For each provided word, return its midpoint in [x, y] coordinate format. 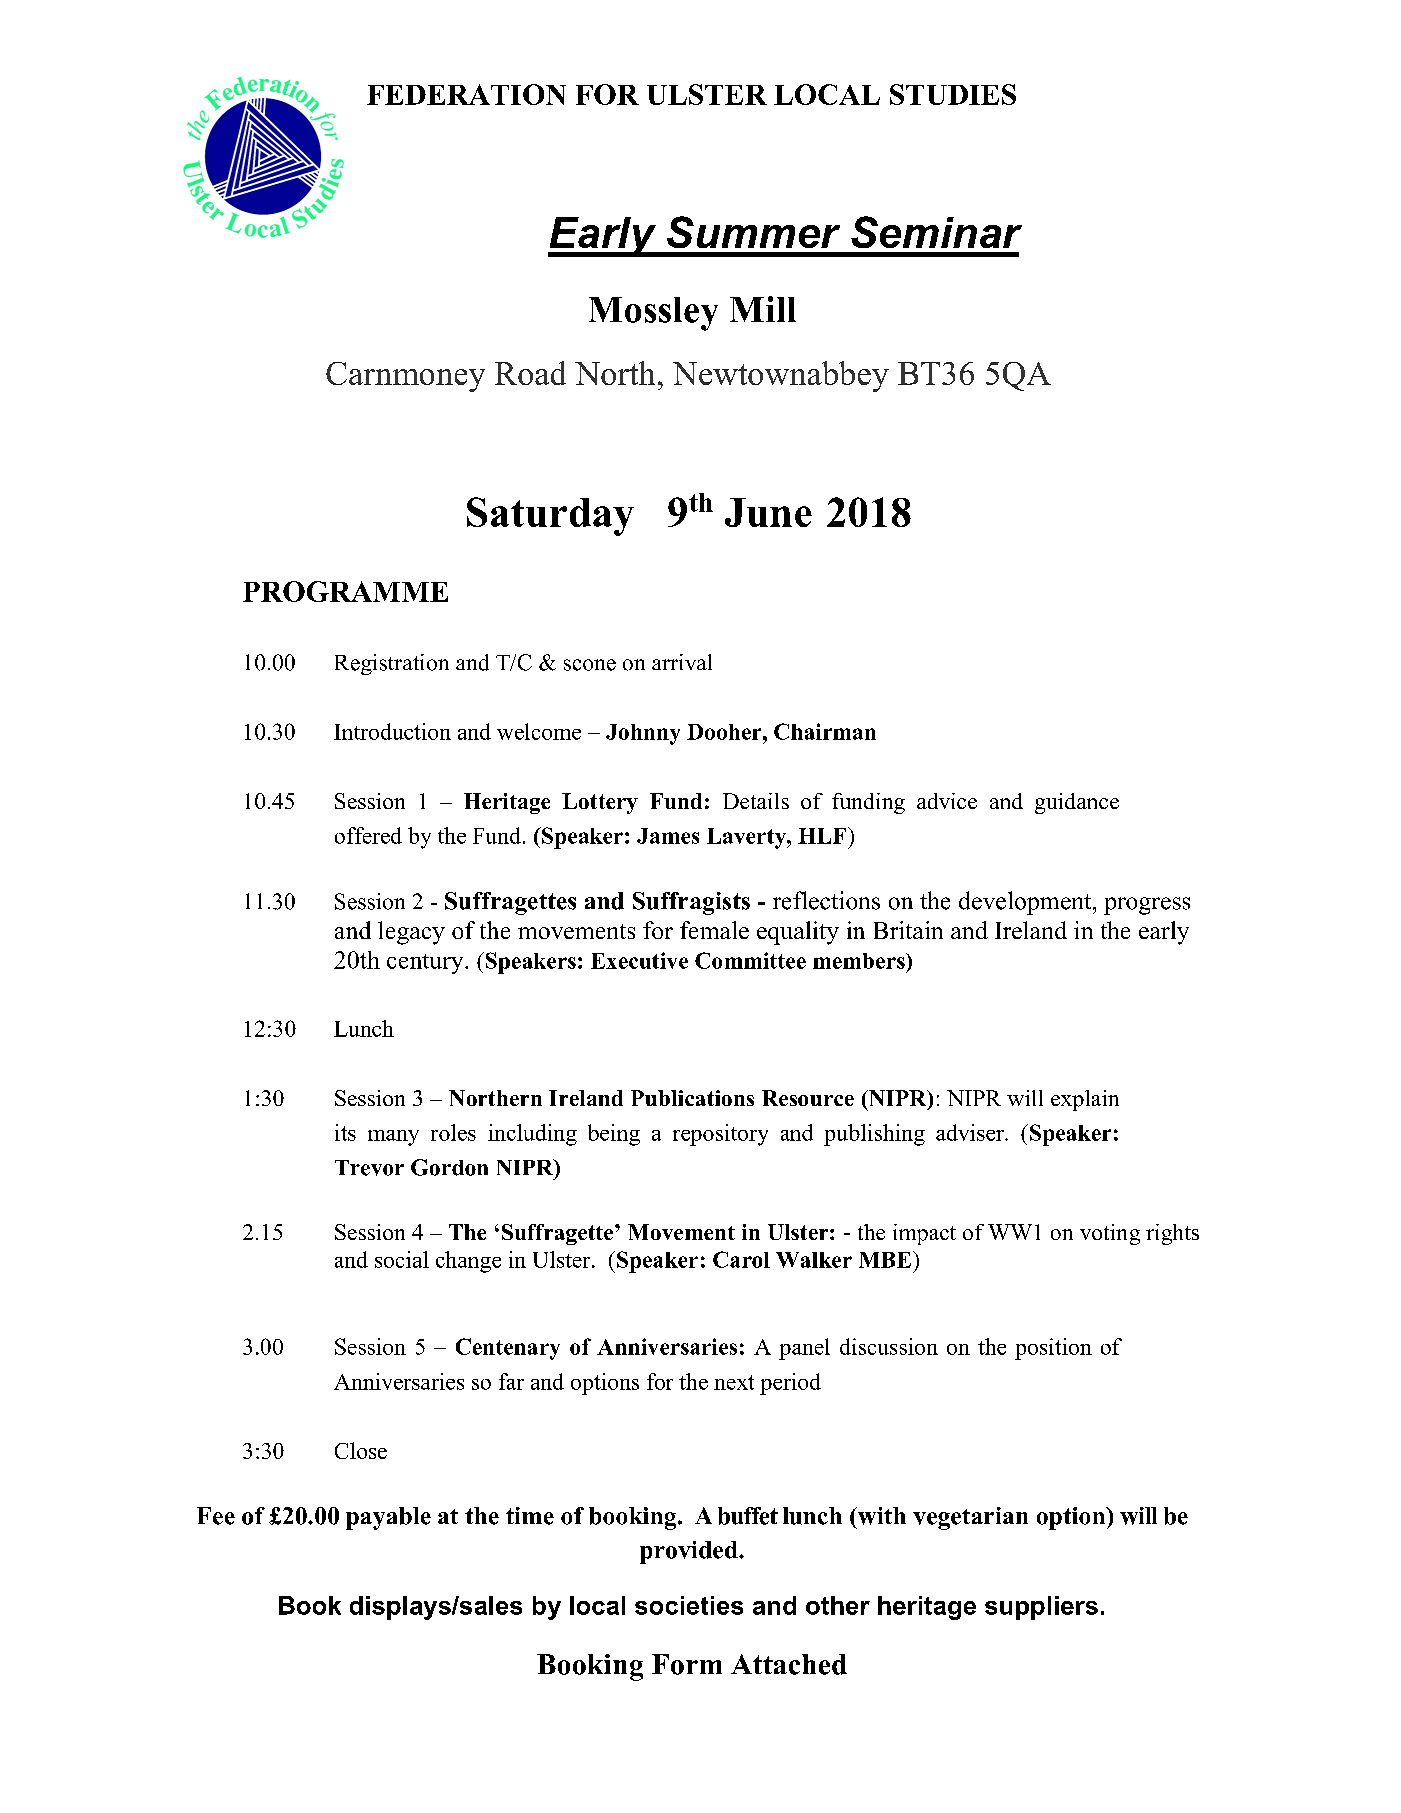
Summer [753, 232]
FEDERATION [466, 94]
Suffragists [691, 903]
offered [368, 835]
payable [388, 1518]
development [1026, 903]
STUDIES [953, 94]
